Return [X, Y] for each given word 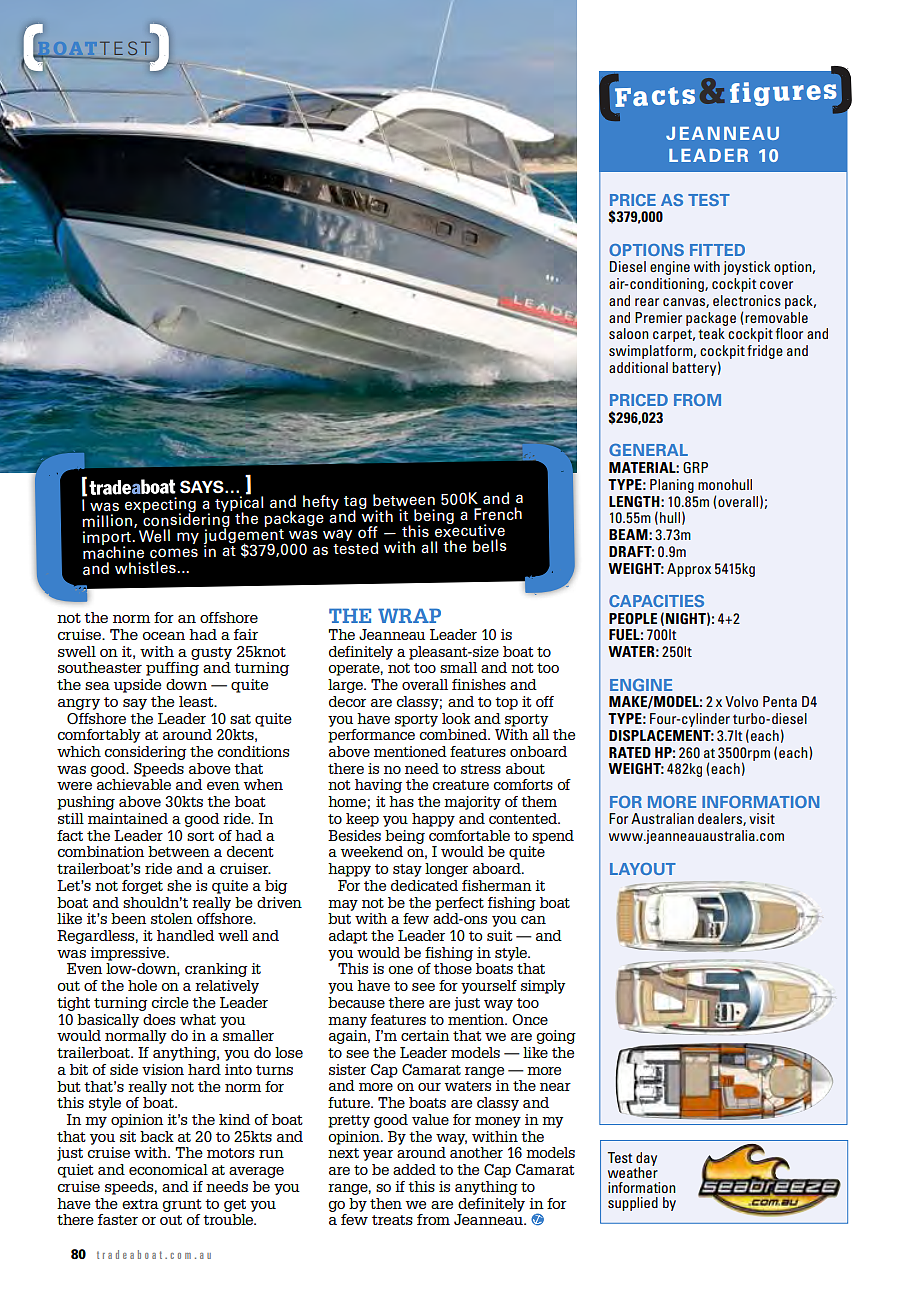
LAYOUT [643, 869]
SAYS [203, 487]
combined [454, 734]
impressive [129, 954]
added [414, 1169]
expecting [160, 506]
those [453, 968]
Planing [672, 486]
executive [470, 529]
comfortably [99, 736]
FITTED [717, 250]
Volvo [741, 701]
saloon [629, 333]
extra [140, 1204]
